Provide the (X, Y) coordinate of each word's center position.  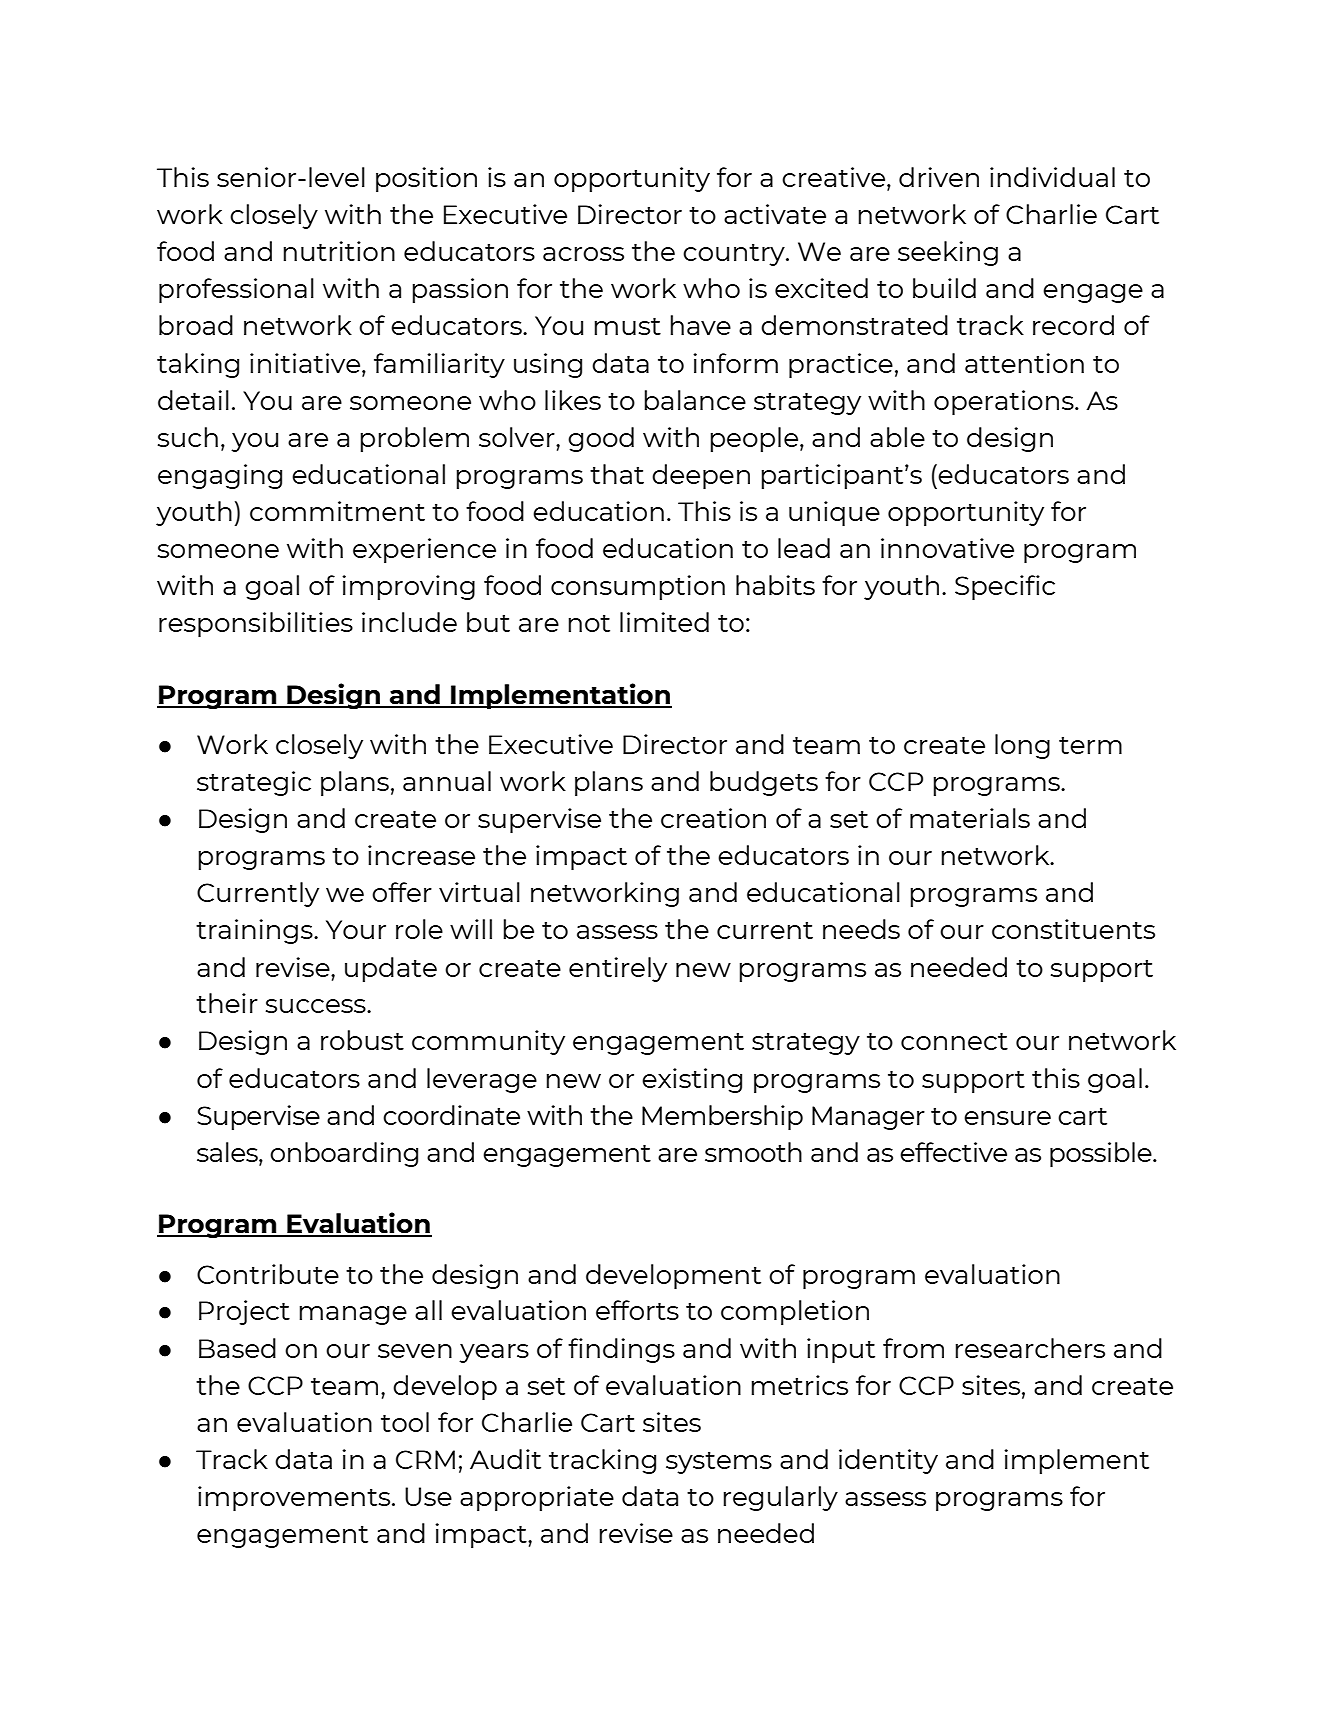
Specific (1005, 587)
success (317, 1006)
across (583, 254)
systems (719, 1463)
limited (664, 622)
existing (692, 1080)
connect (954, 1041)
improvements (294, 1498)
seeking (948, 253)
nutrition (339, 251)
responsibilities (256, 624)
